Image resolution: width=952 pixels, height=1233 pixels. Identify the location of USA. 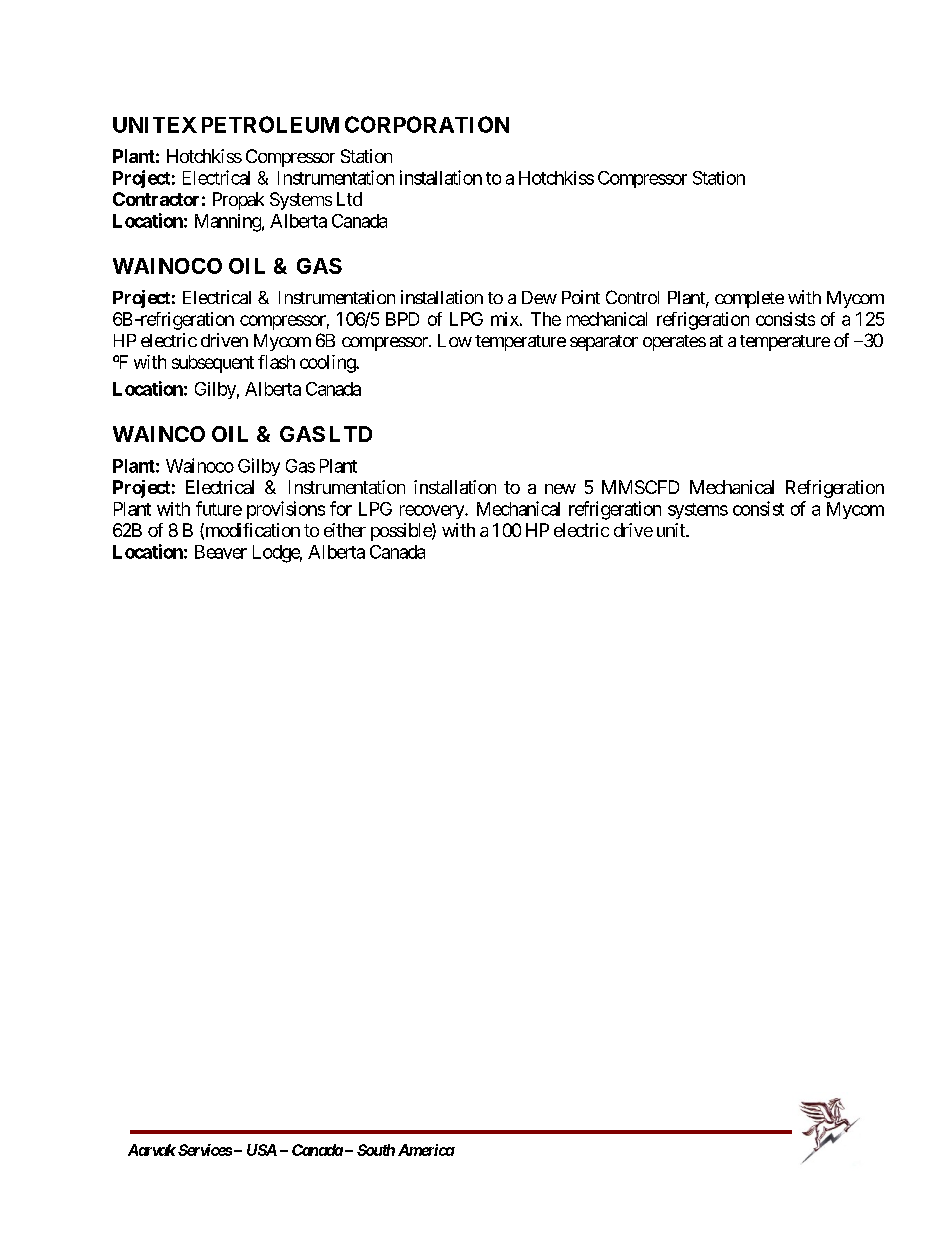
(262, 1150).
